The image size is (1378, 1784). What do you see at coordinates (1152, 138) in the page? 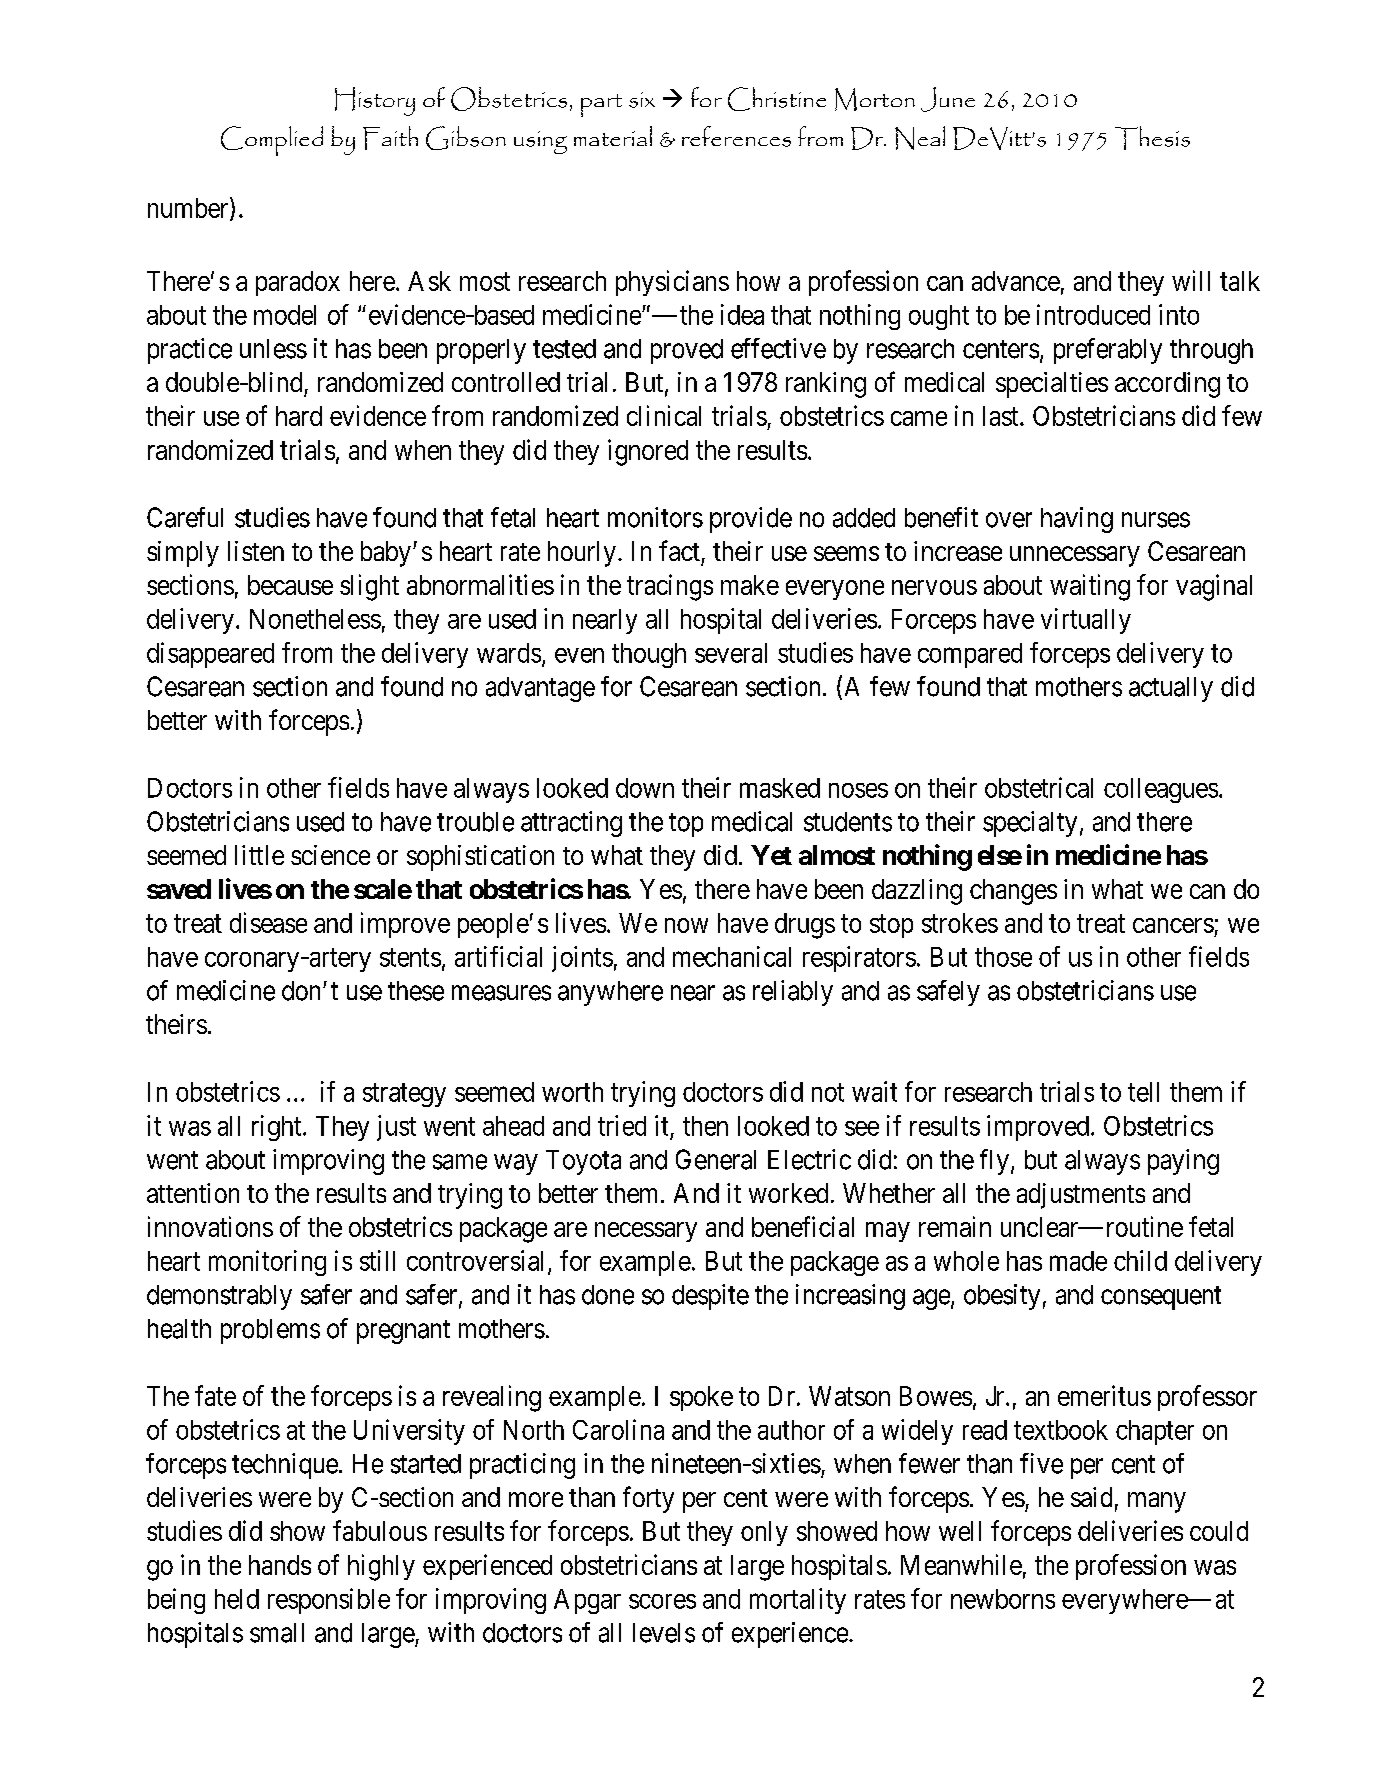
I see `Thesis` at bounding box center [1152, 138].
